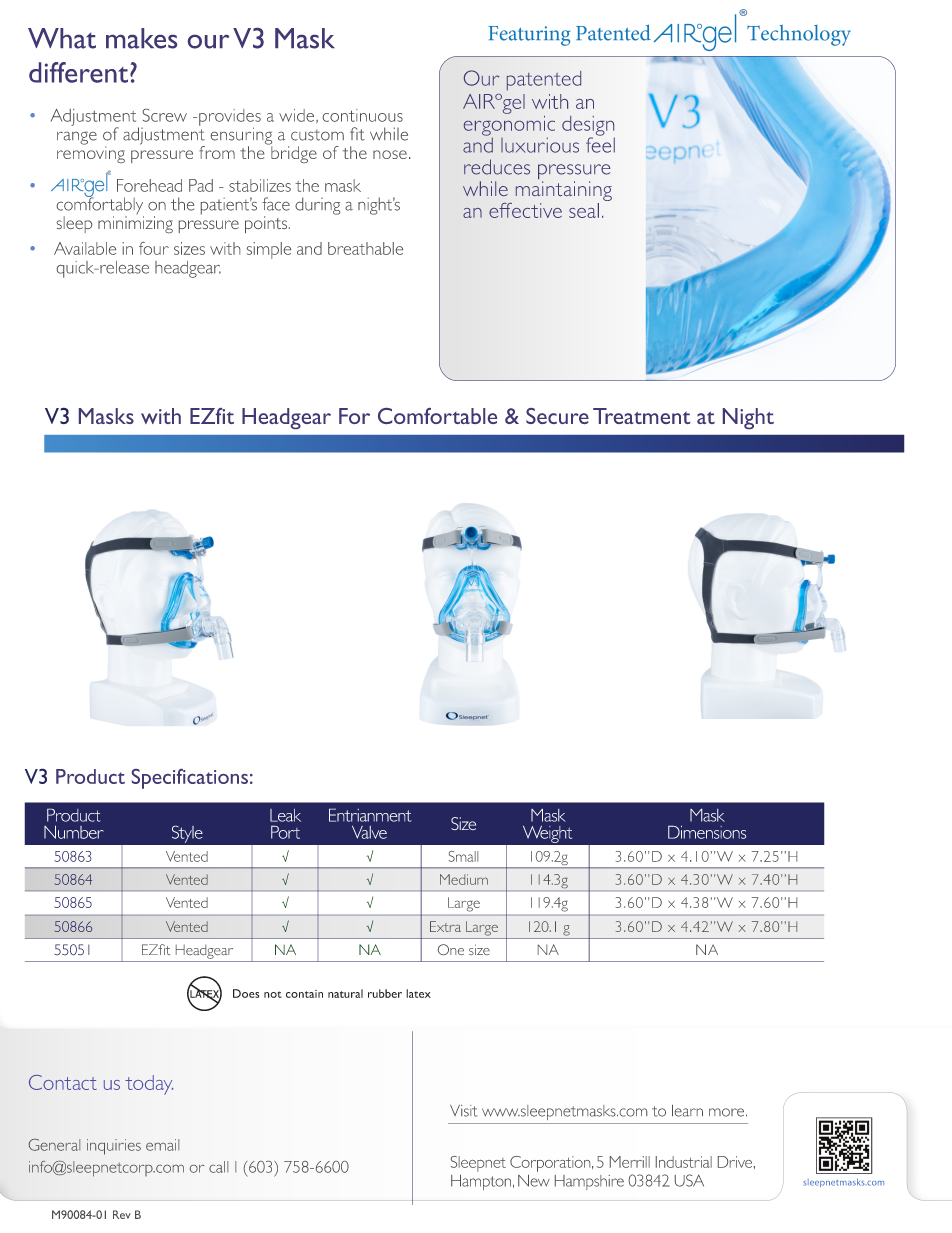 This page has width=952, height=1233. What do you see at coordinates (122, 1214) in the page?
I see `Rev` at bounding box center [122, 1214].
